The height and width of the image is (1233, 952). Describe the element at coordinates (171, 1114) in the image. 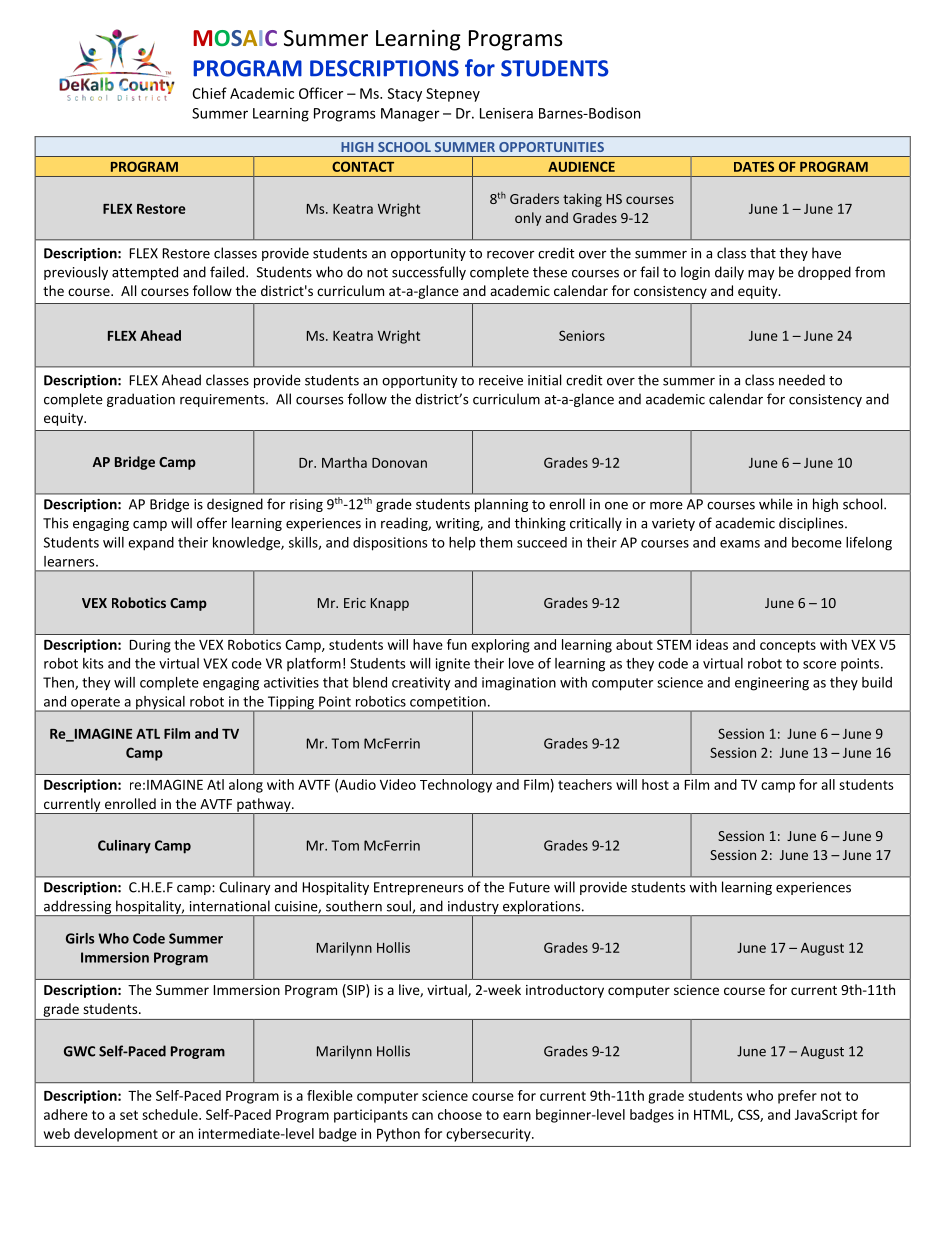

I see `schedule` at that location.
